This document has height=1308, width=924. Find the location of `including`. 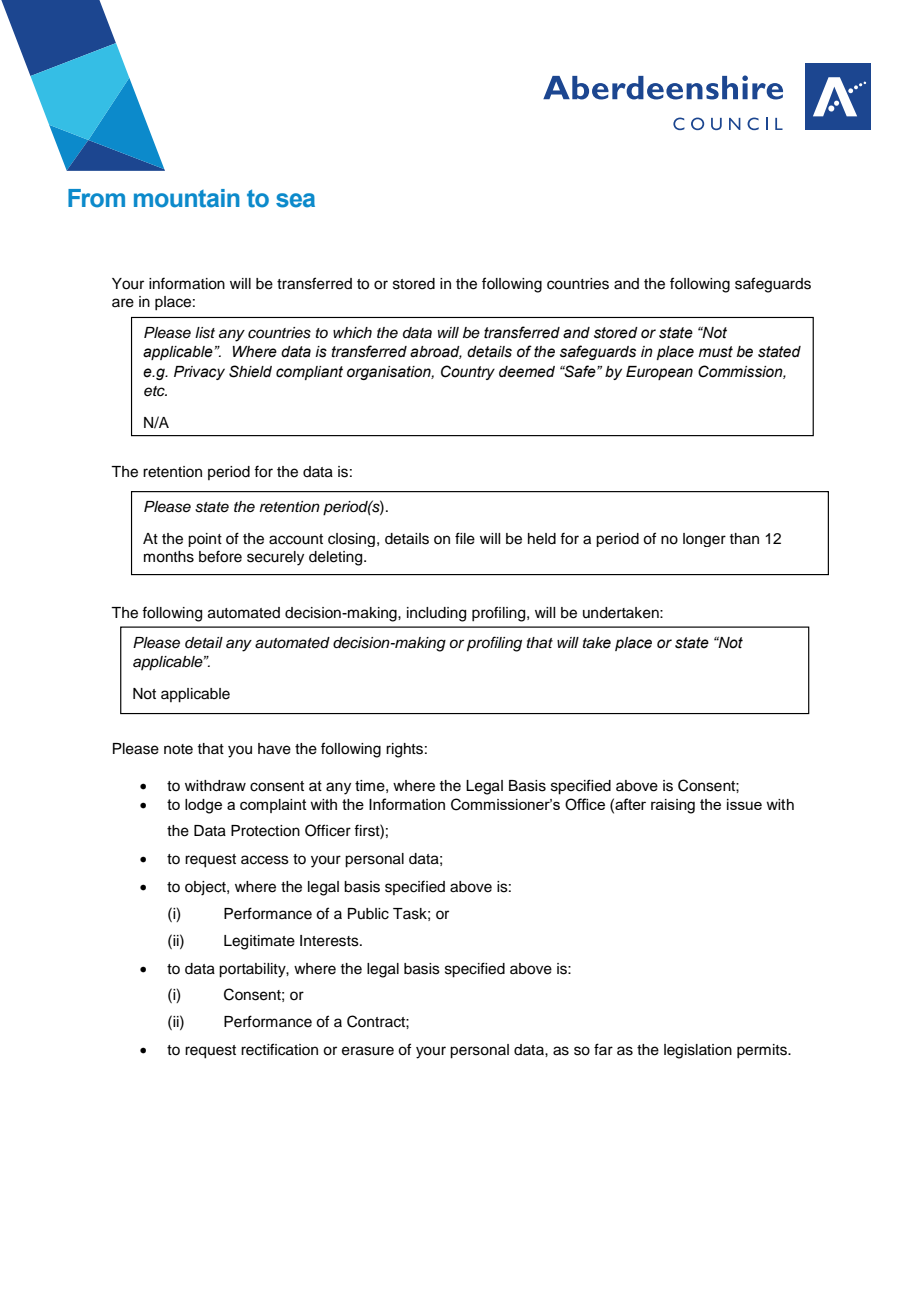

including is located at coordinates (436, 614).
